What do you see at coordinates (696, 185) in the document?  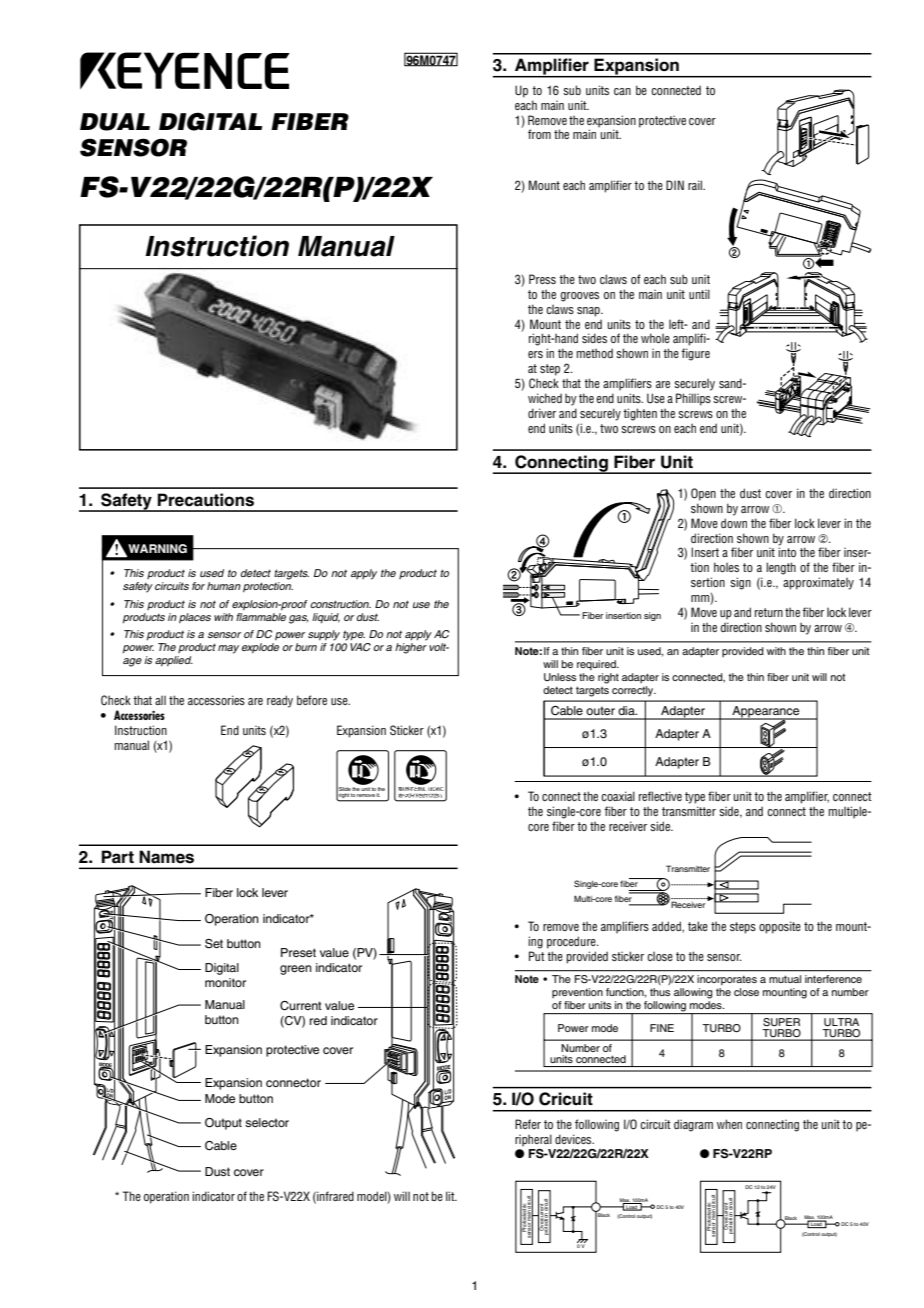 I see `rail` at bounding box center [696, 185].
